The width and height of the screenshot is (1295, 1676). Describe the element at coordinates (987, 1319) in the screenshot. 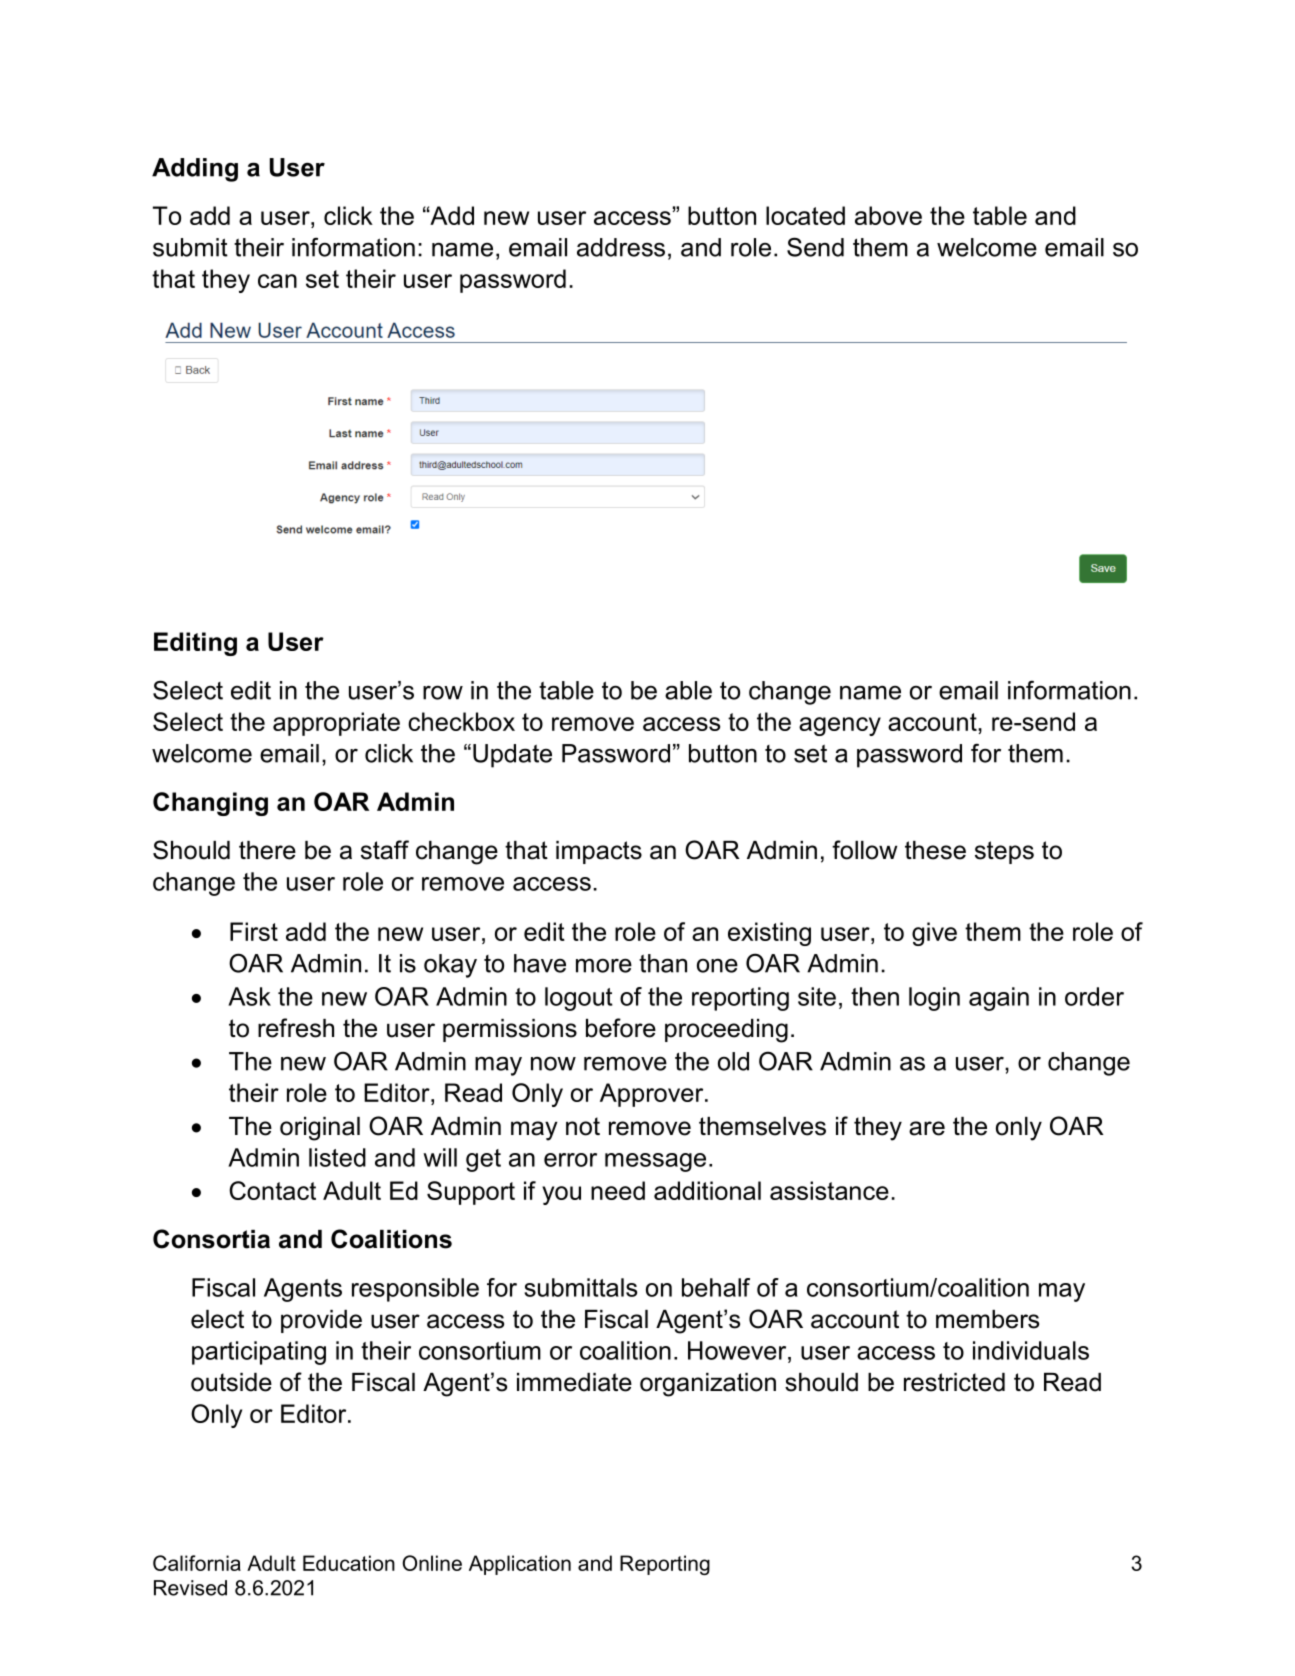

I see `members` at that location.
